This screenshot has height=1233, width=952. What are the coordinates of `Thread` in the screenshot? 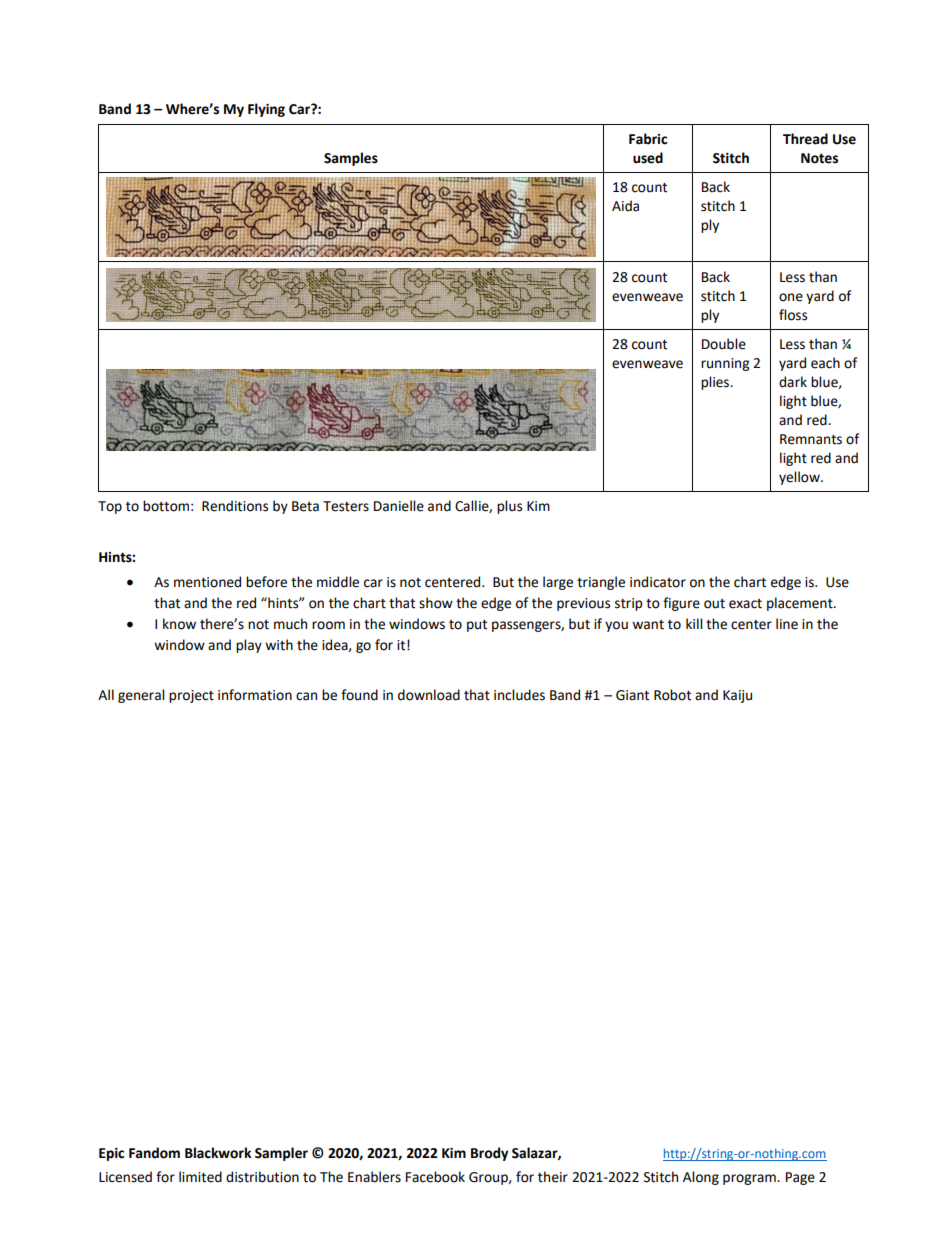 It's located at (805, 139).
